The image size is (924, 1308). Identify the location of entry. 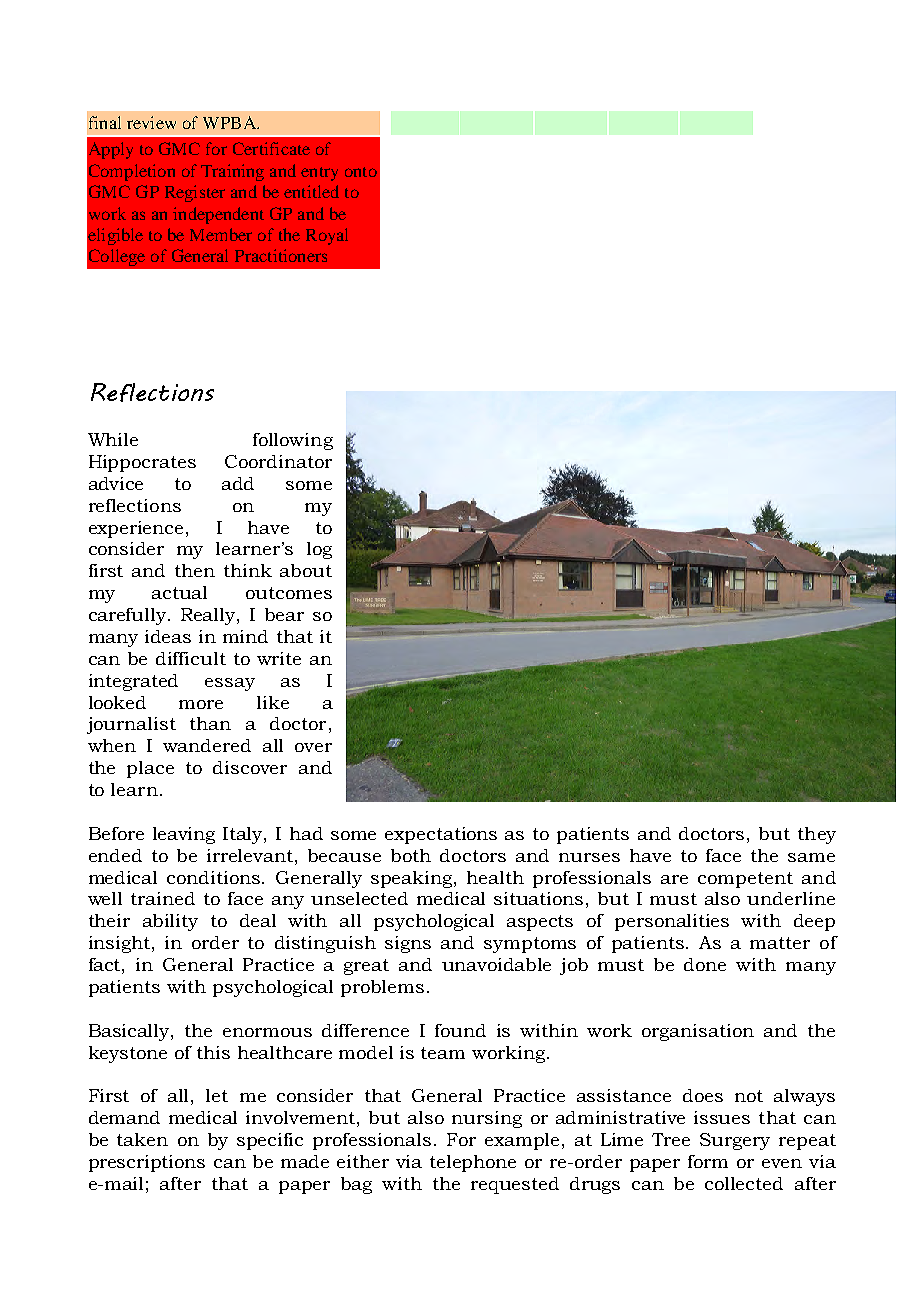
(319, 174).
